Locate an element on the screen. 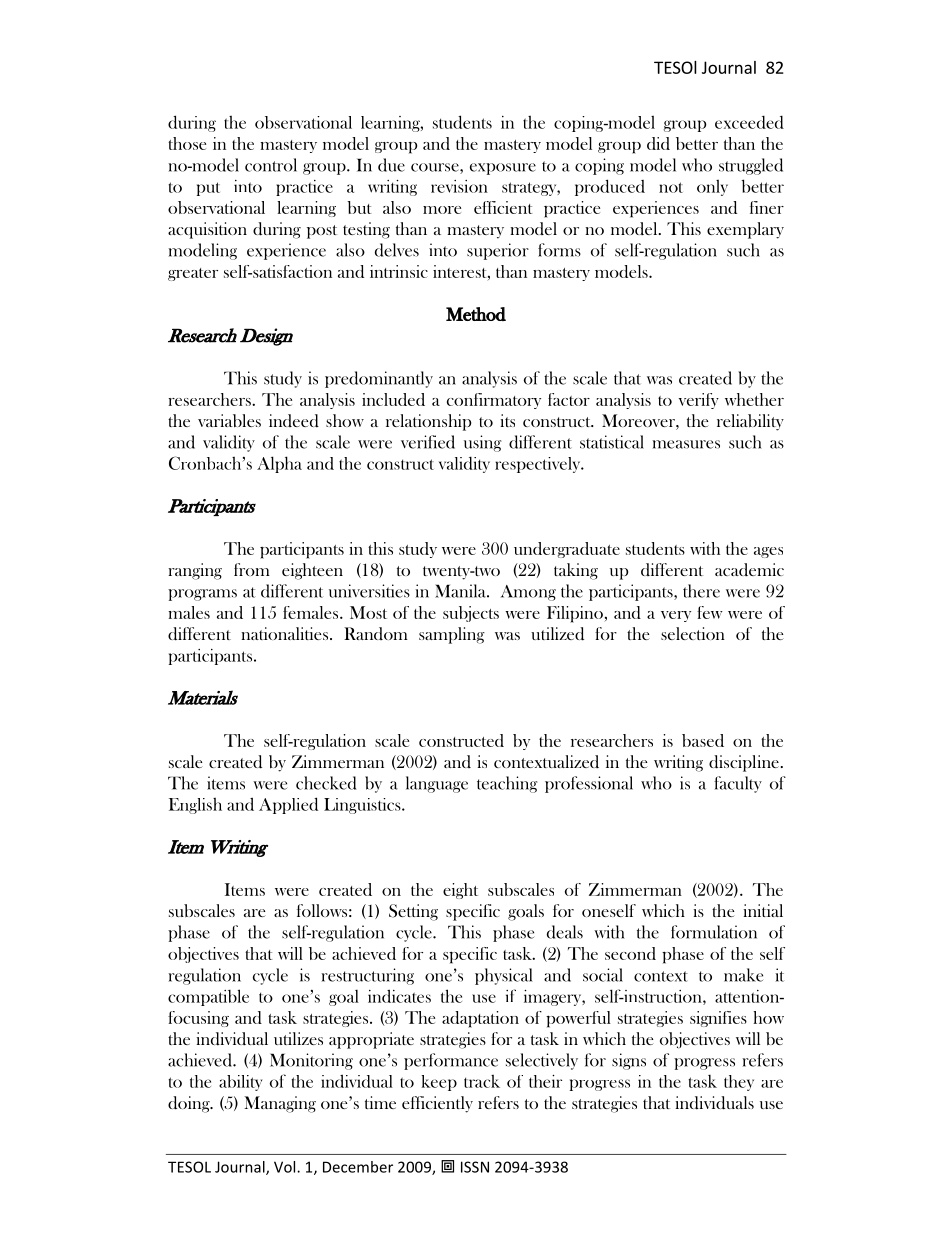 This screenshot has height=1233, width=952. teaching is located at coordinates (507, 784).
